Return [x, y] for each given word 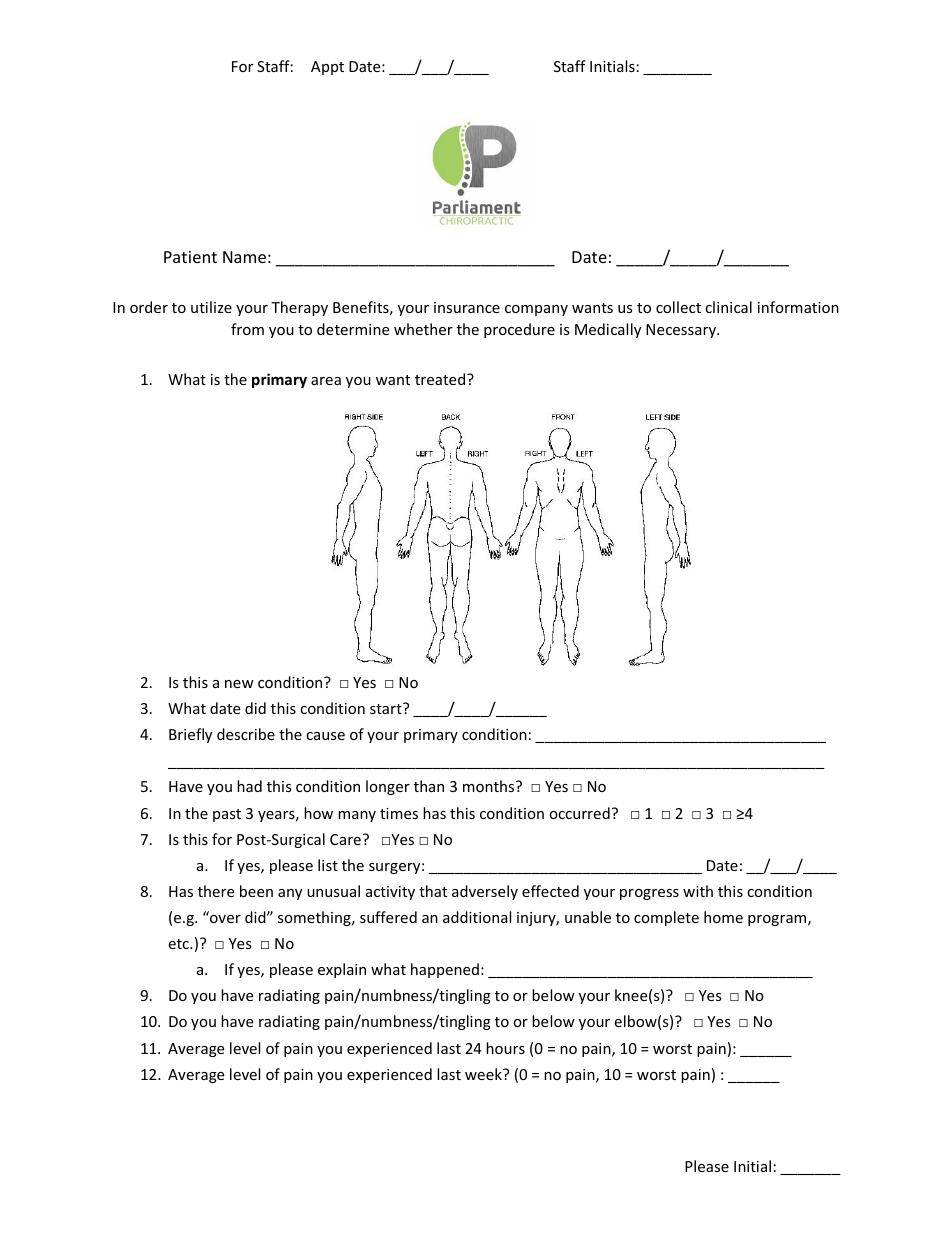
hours [505, 1048]
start [387, 708]
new [239, 684]
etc [179, 944]
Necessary [682, 331]
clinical [728, 307]
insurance [467, 307]
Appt [327, 68]
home [723, 917]
